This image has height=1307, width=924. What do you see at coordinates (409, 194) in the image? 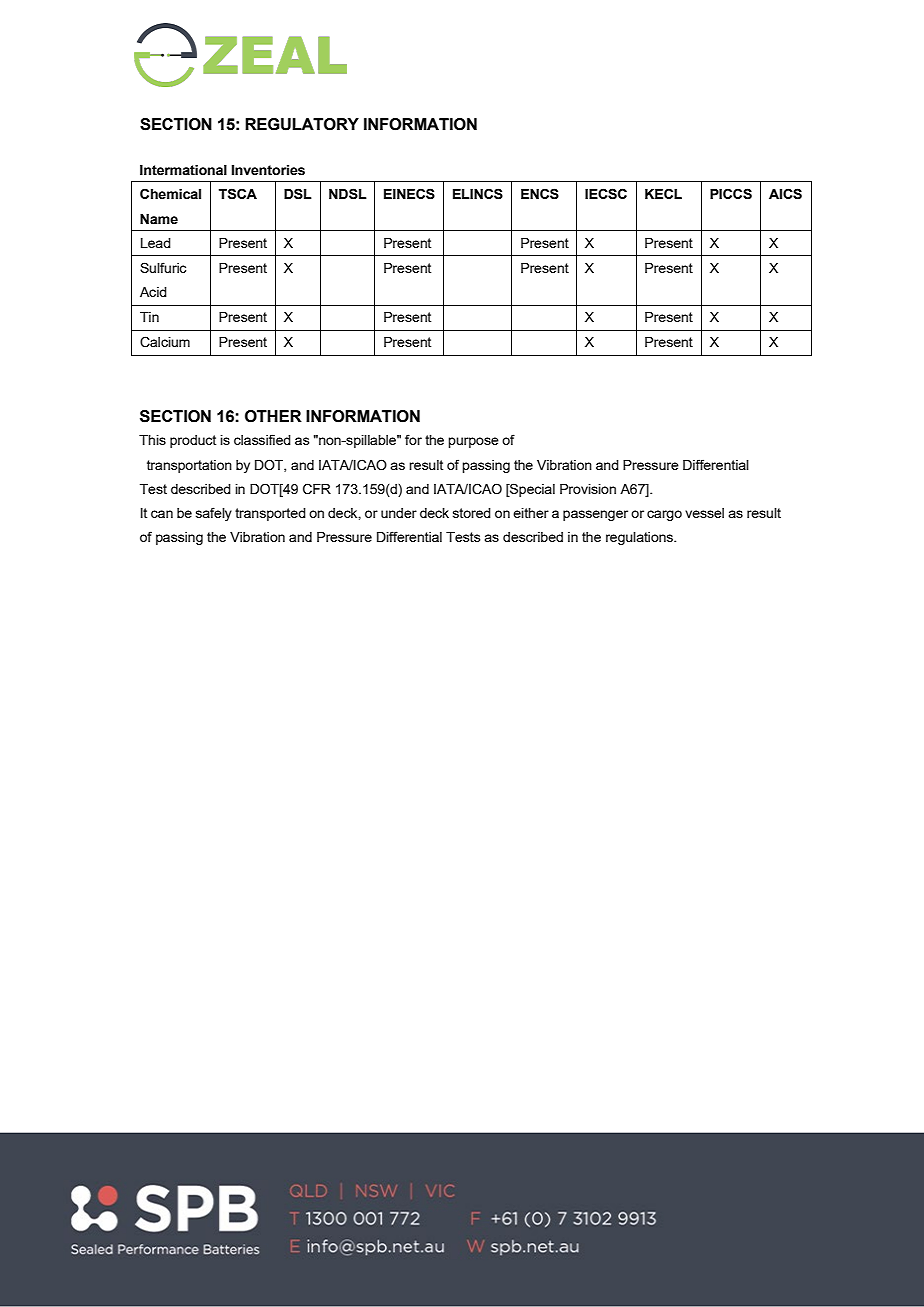
I see `EINECS` at bounding box center [409, 194].
